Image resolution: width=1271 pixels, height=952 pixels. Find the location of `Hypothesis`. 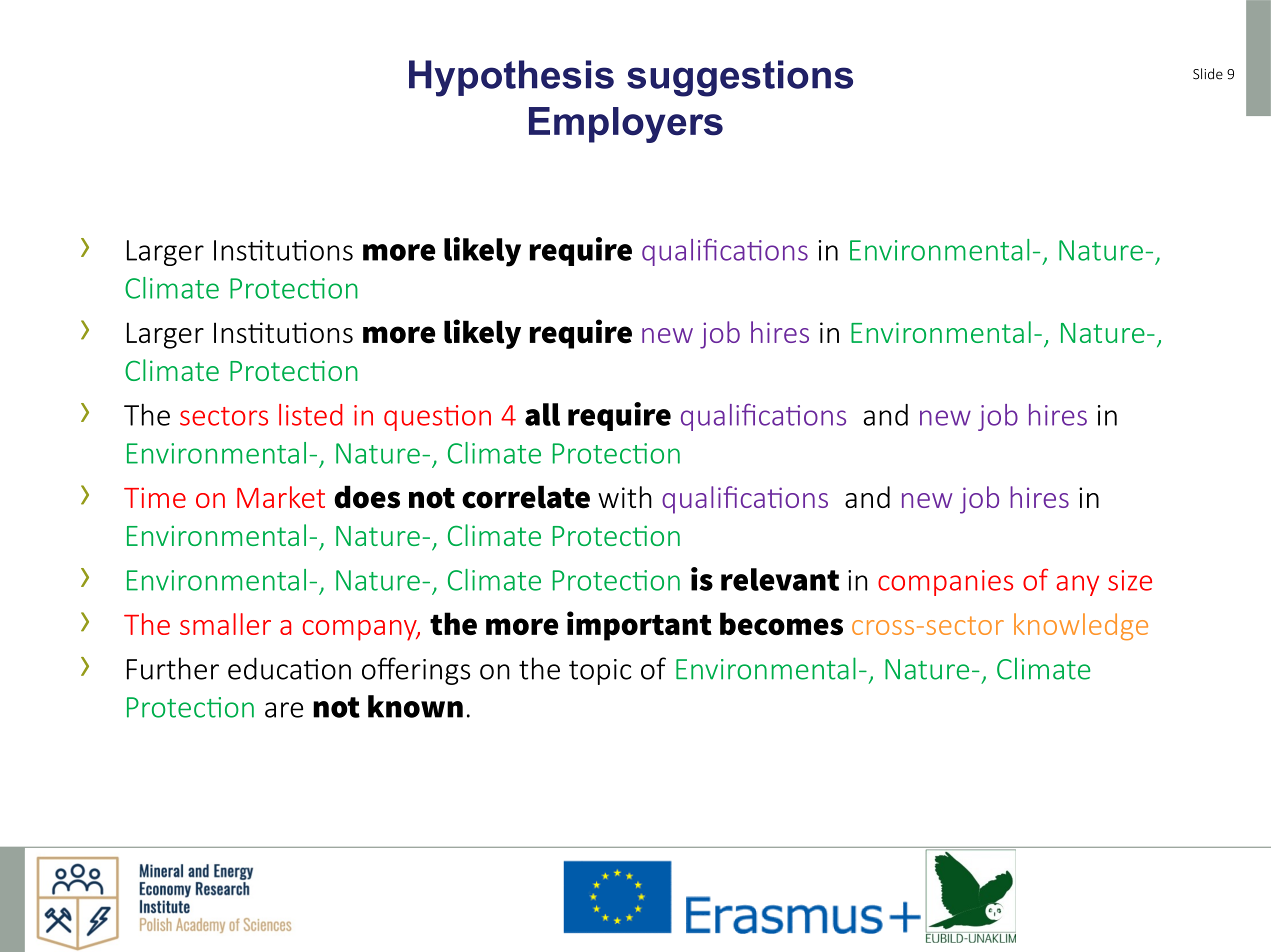

Hypothesis is located at coordinates (511, 78).
